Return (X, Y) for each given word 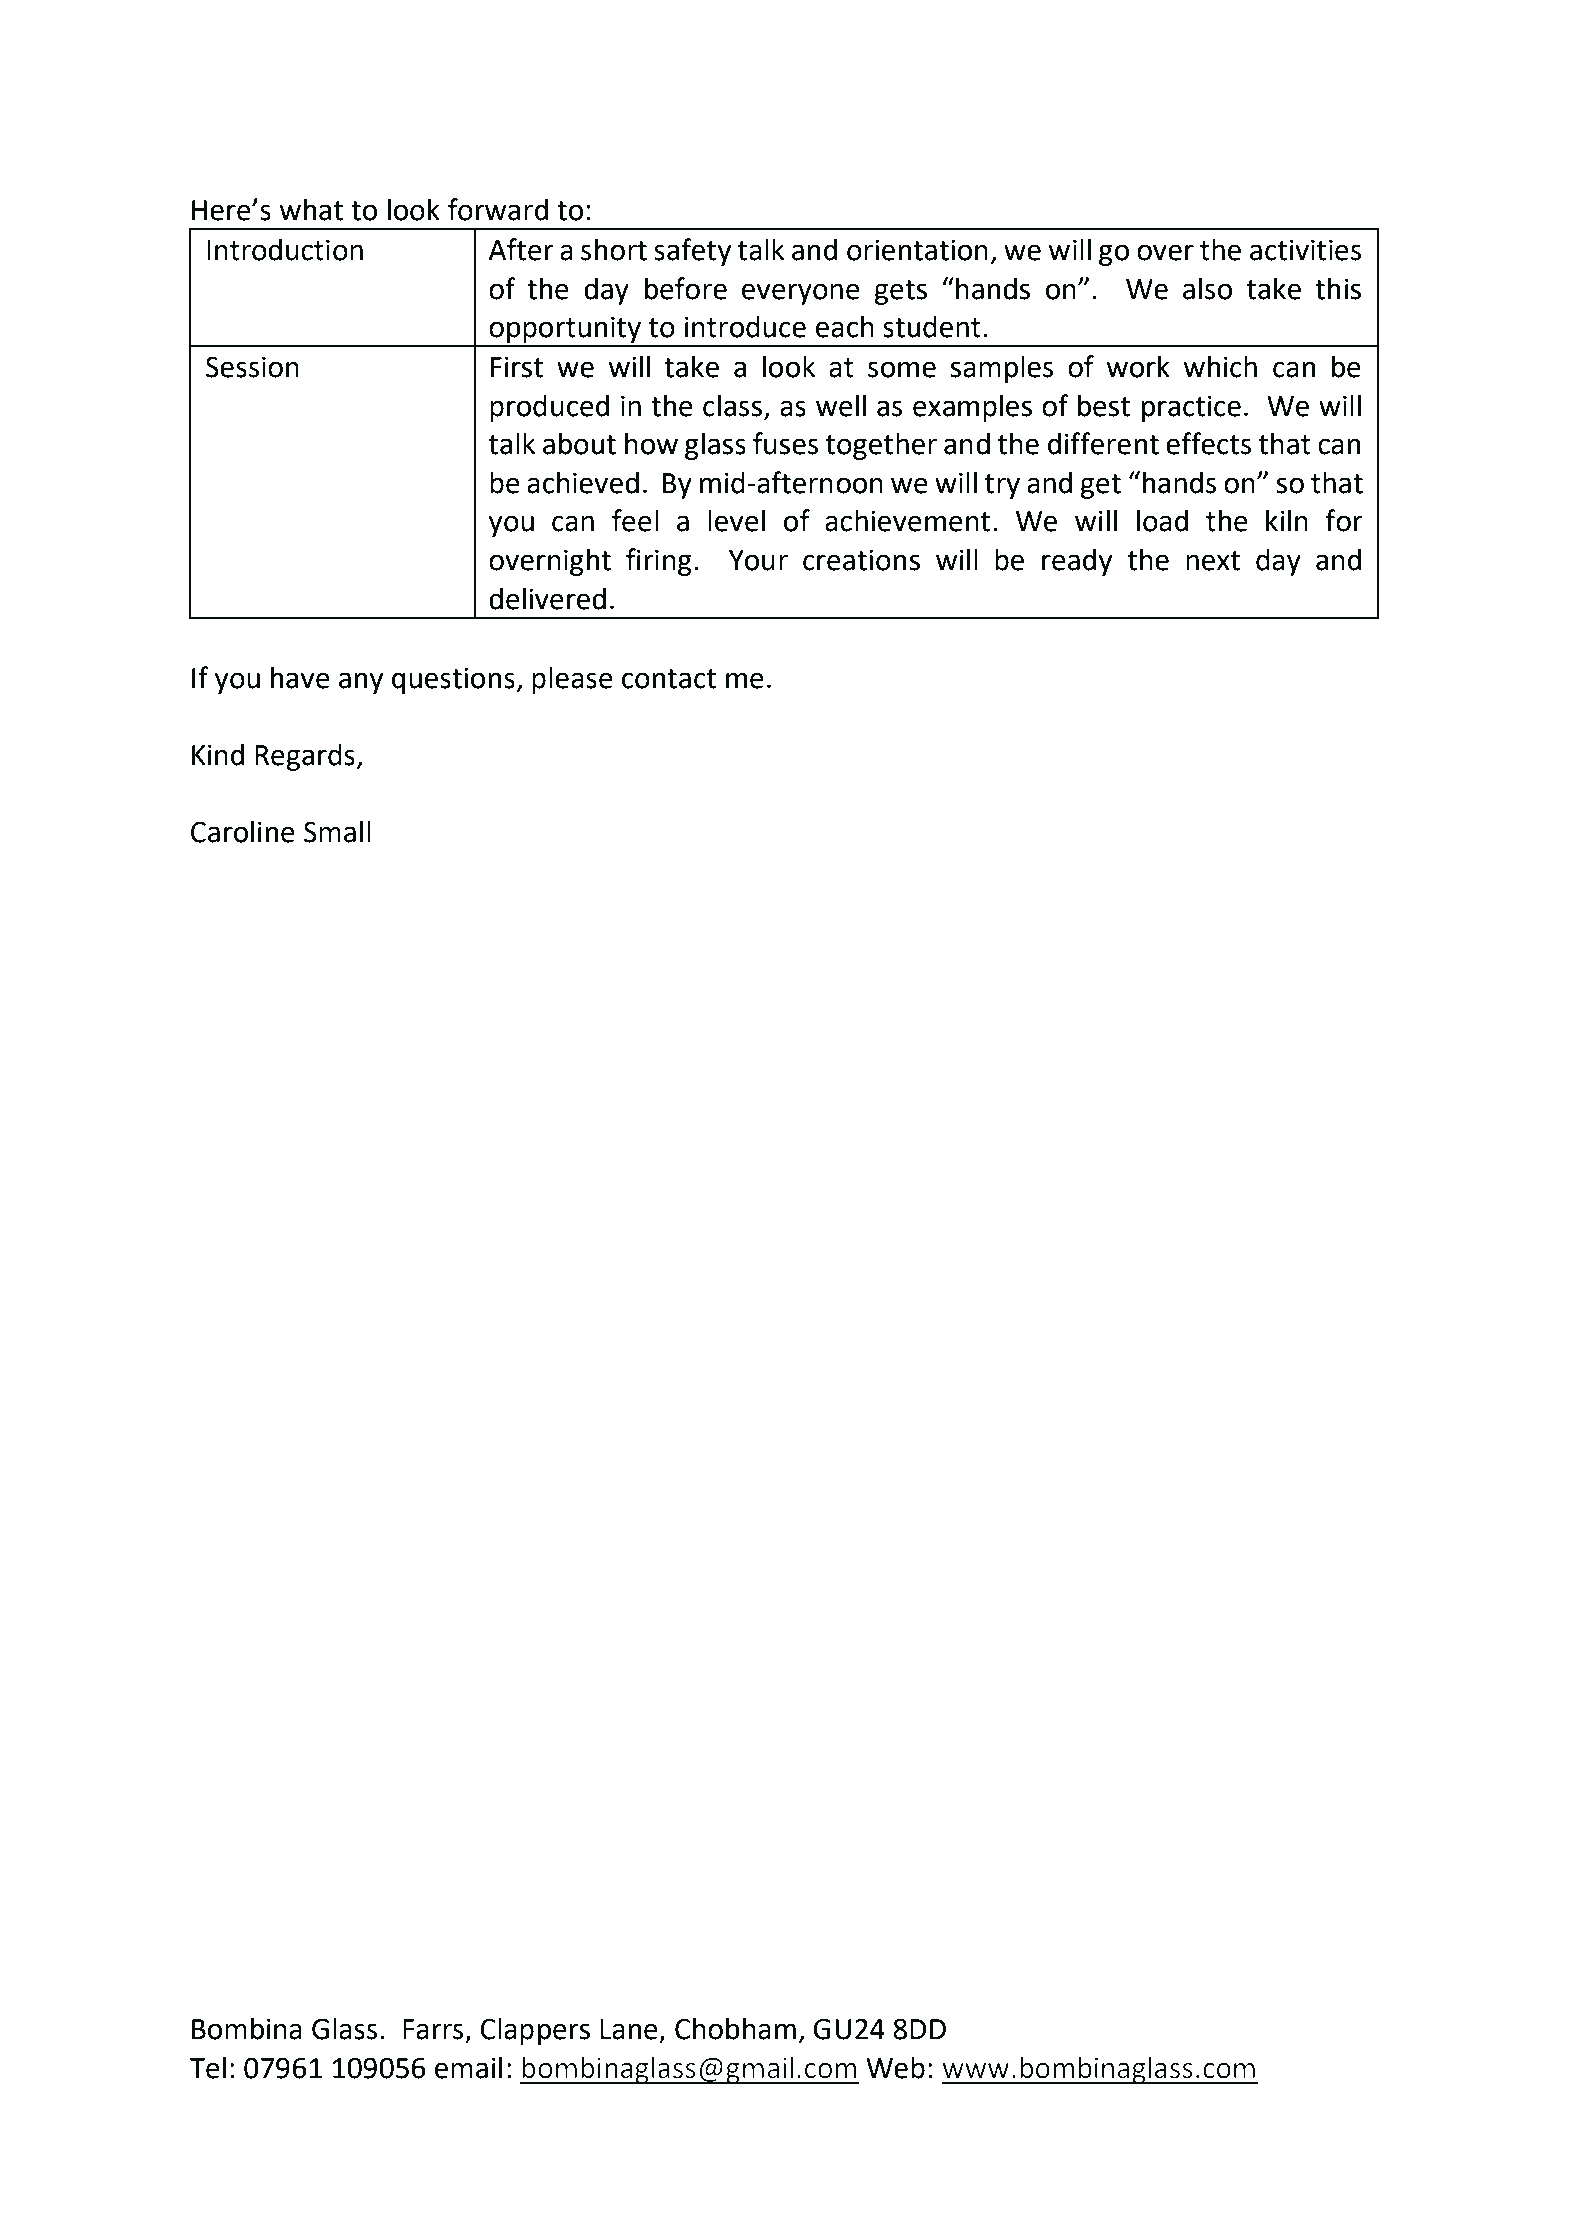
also (1207, 288)
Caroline (243, 831)
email (468, 2067)
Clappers (535, 2031)
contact (669, 679)
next (1213, 561)
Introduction (285, 249)
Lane (629, 2029)
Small (337, 831)
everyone (801, 294)
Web (895, 2067)
